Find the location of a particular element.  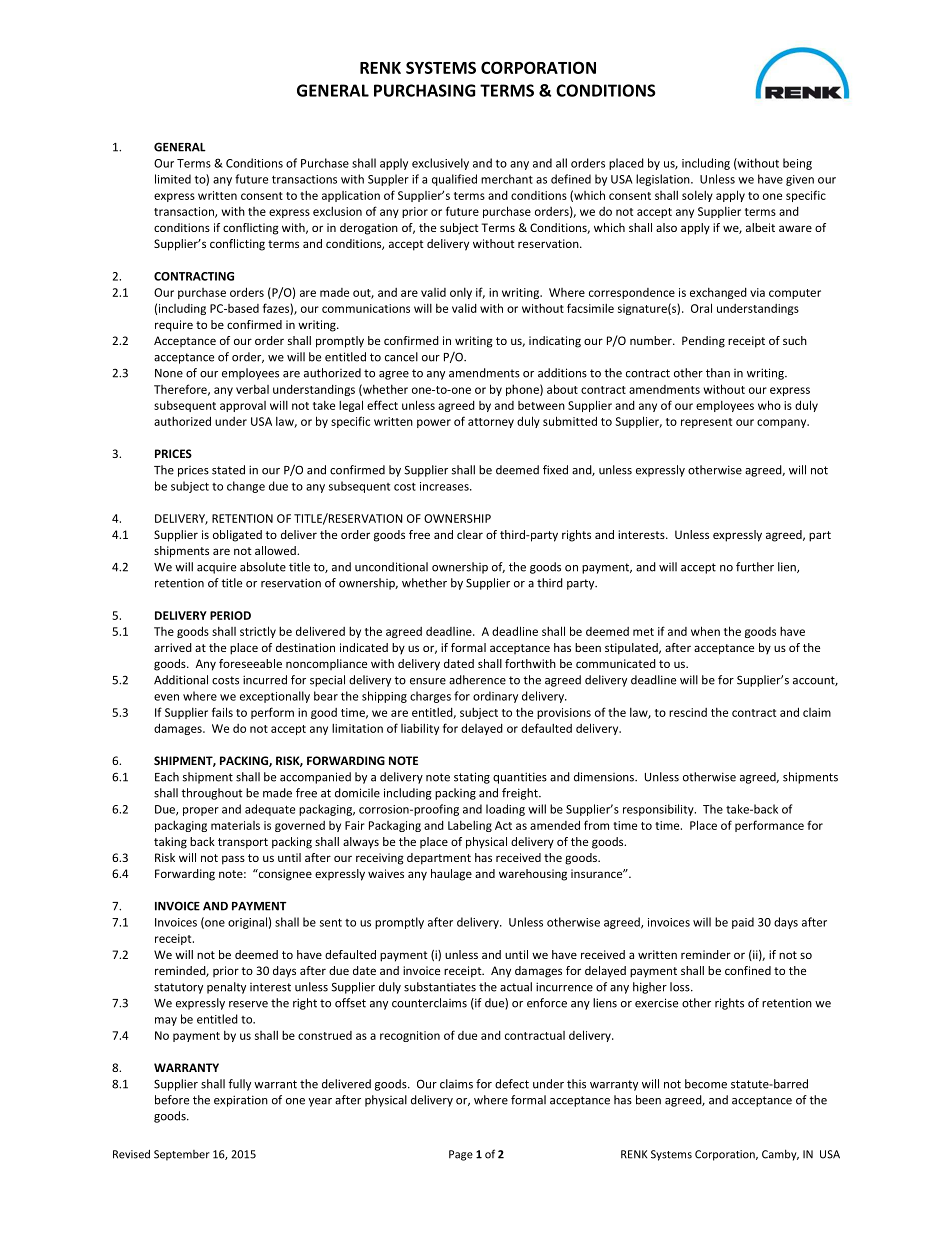

stated is located at coordinates (228, 470).
